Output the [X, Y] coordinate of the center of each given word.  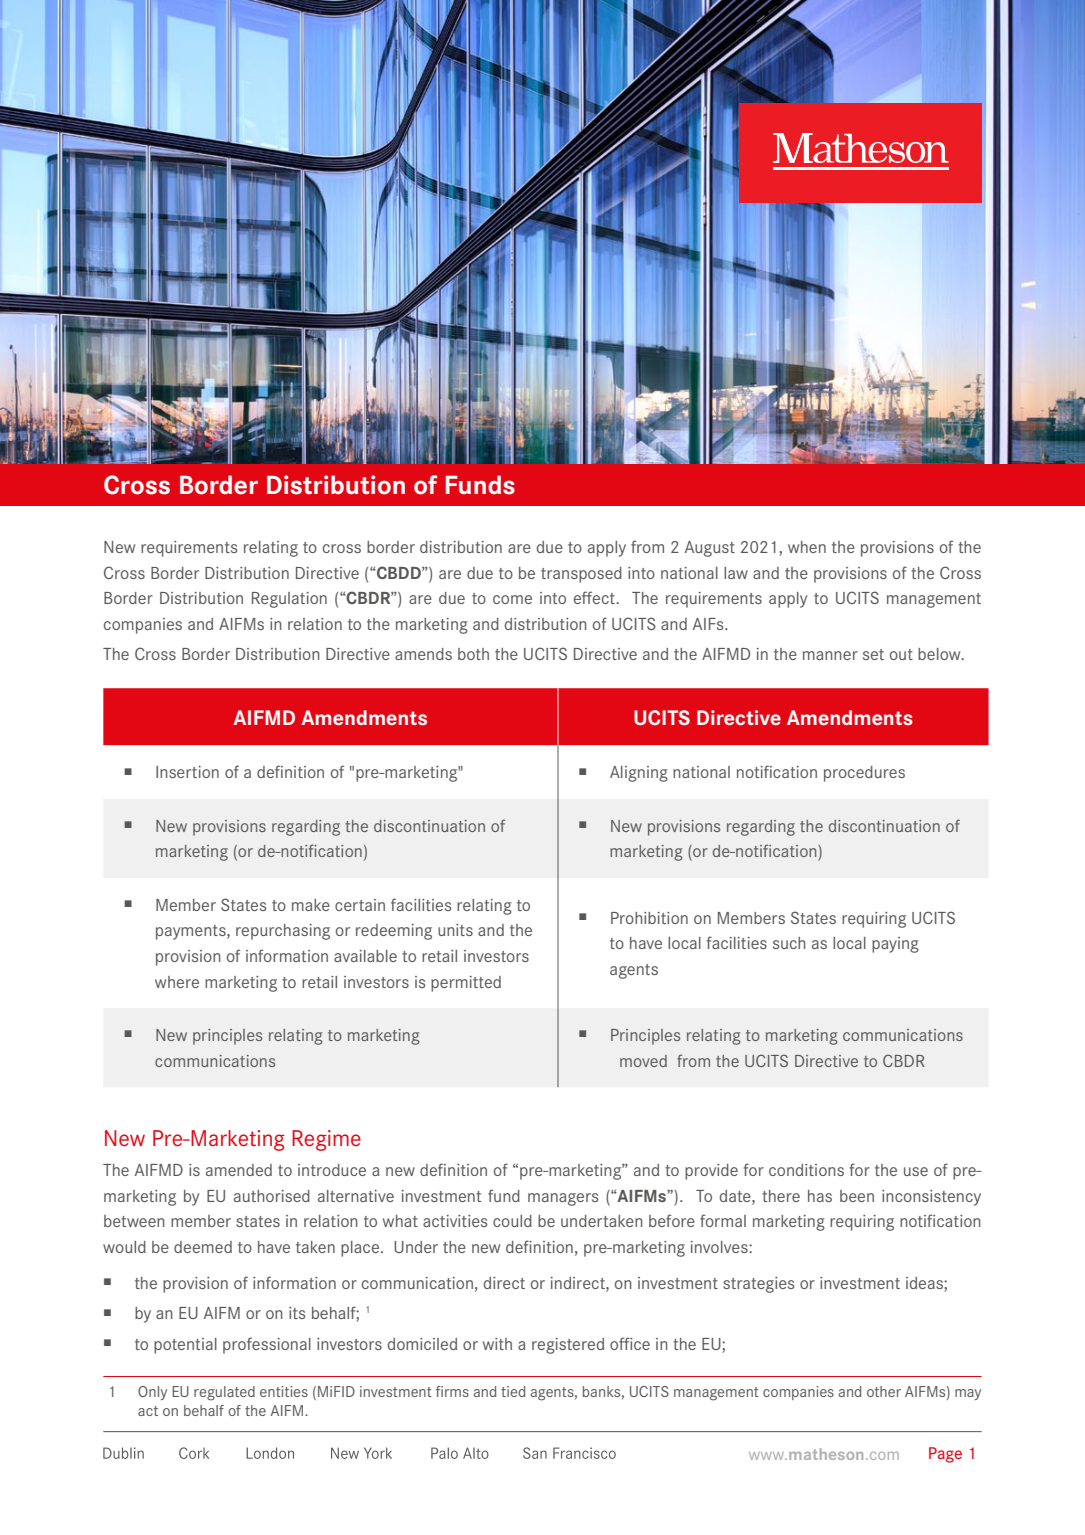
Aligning [639, 774]
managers [563, 1199]
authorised [272, 1196]
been [857, 1196]
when [807, 547]
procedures [864, 774]
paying [895, 945]
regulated [224, 1393]
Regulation [289, 600]
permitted [466, 984]
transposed [581, 575]
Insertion [187, 772]
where [177, 982]
